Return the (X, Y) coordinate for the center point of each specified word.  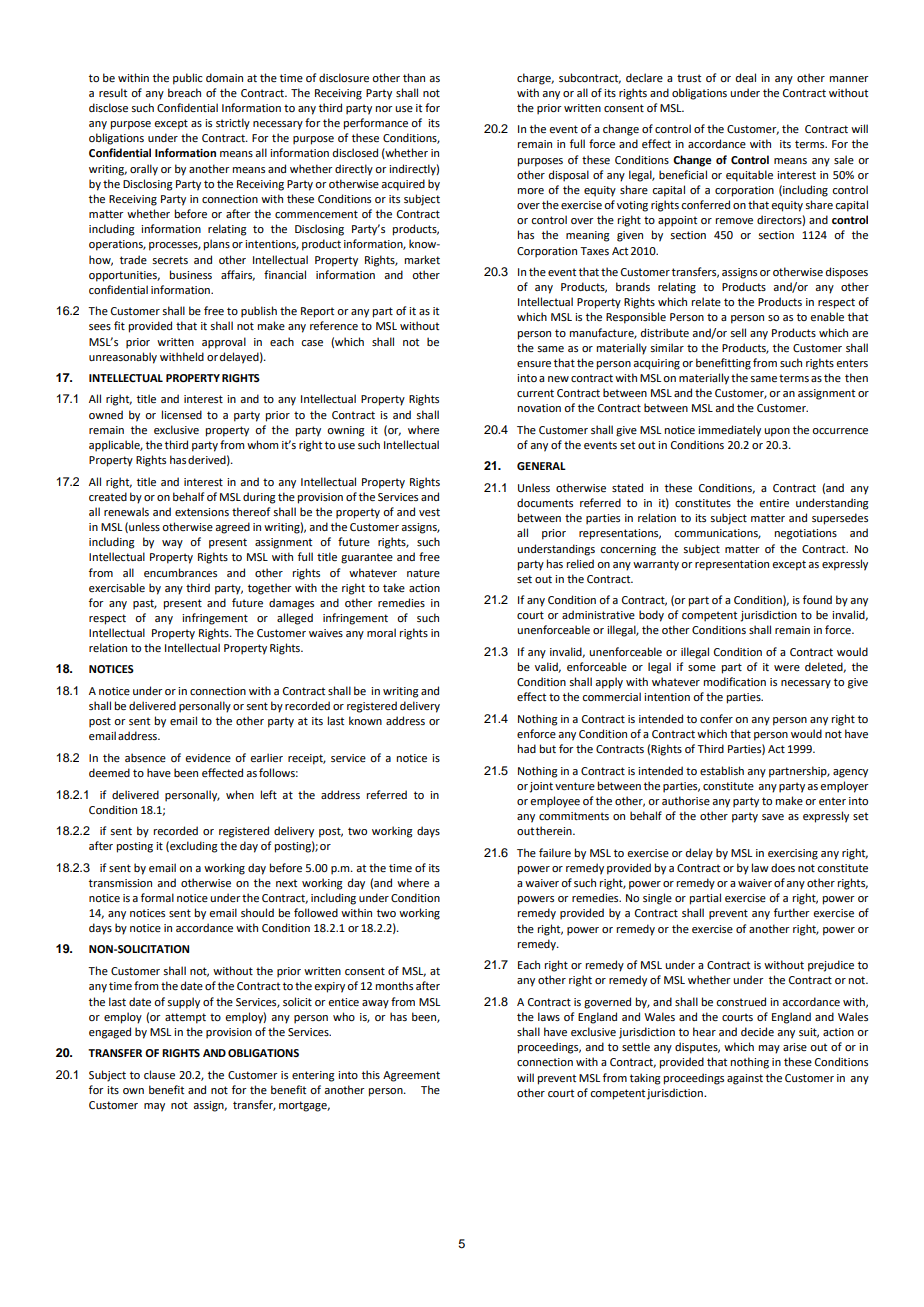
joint (541, 787)
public (187, 79)
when (240, 794)
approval (224, 343)
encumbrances (180, 572)
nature (423, 573)
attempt (185, 1018)
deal (746, 77)
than (414, 77)
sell (738, 332)
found (817, 599)
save (773, 817)
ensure (534, 364)
